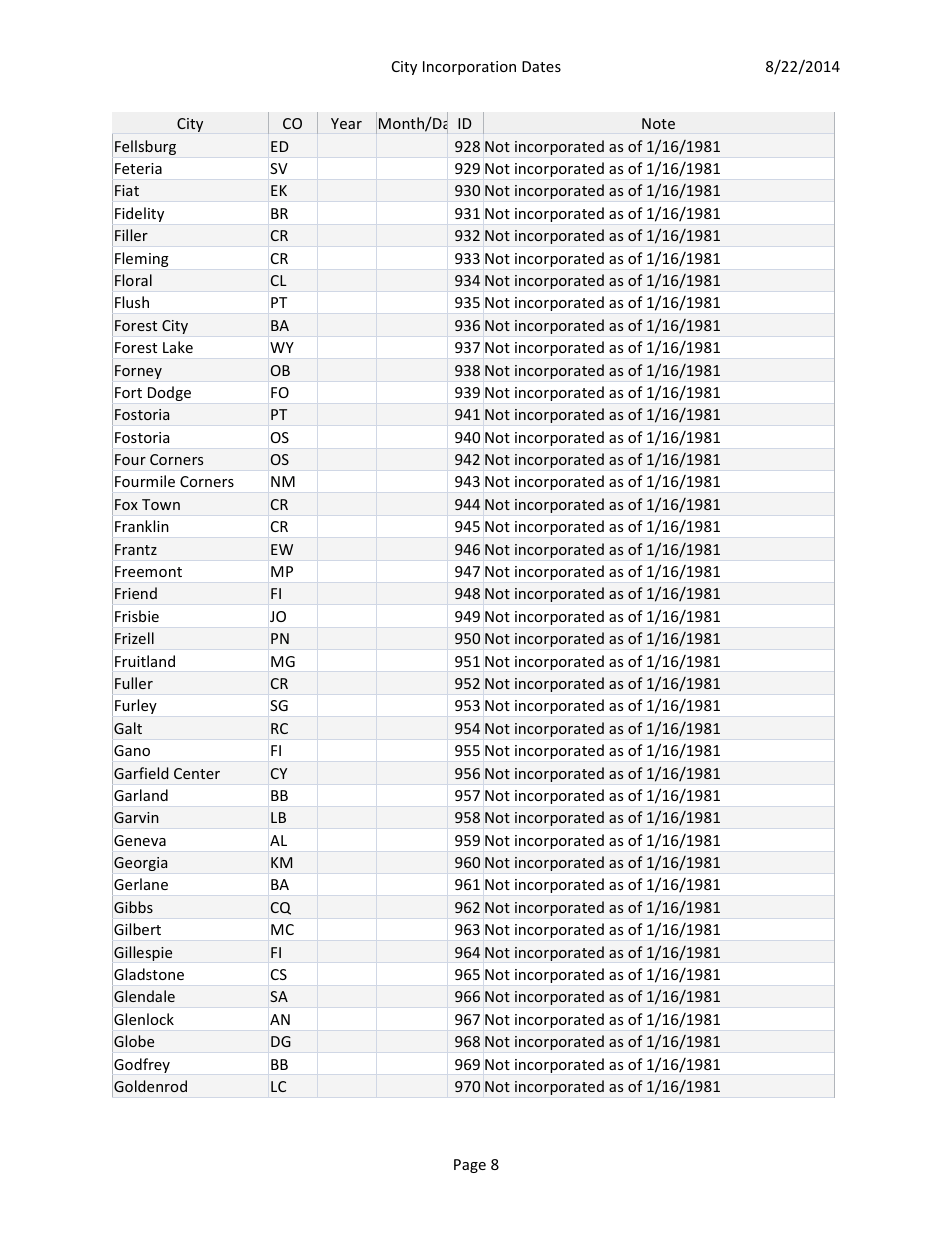 The image size is (952, 1233). I want to click on Town, so click(161, 504).
